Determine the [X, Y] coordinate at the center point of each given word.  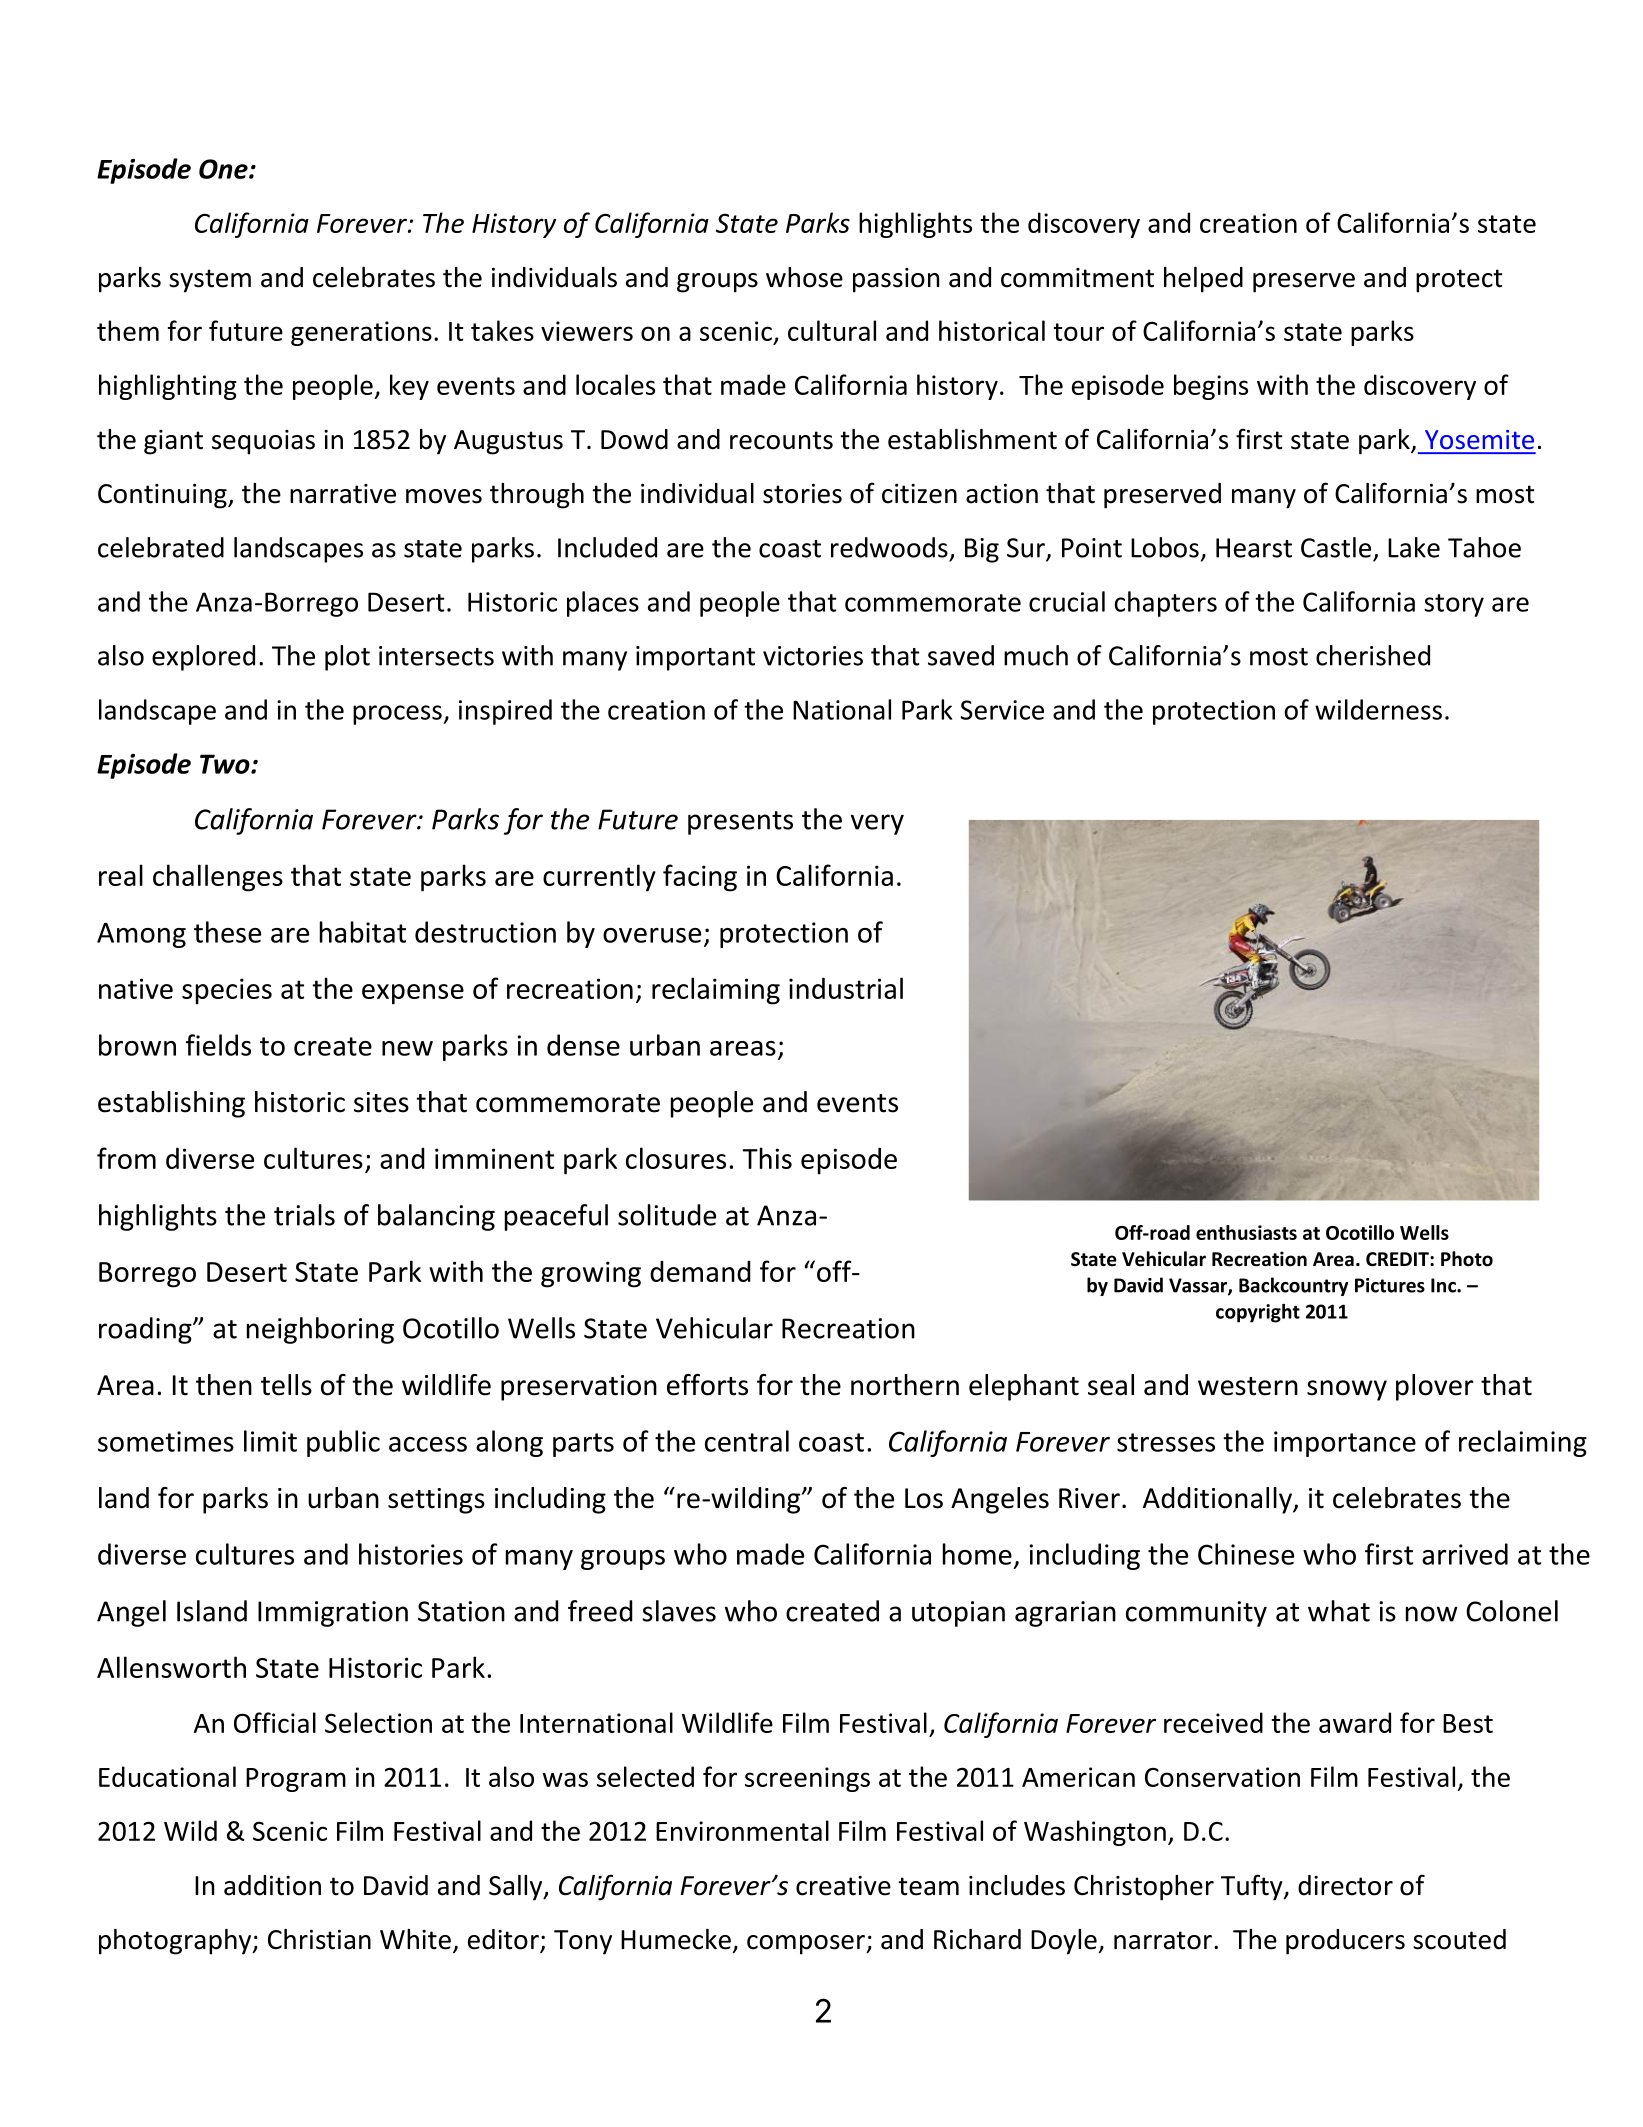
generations [361, 333]
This [767, 1158]
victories [813, 656]
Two [226, 764]
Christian [319, 1939]
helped [1203, 280]
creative [843, 1886]
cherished [1373, 655]
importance [1345, 1444]
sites [381, 1102]
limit [270, 1441]
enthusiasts [1246, 1232]
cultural [832, 330]
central [747, 1441]
